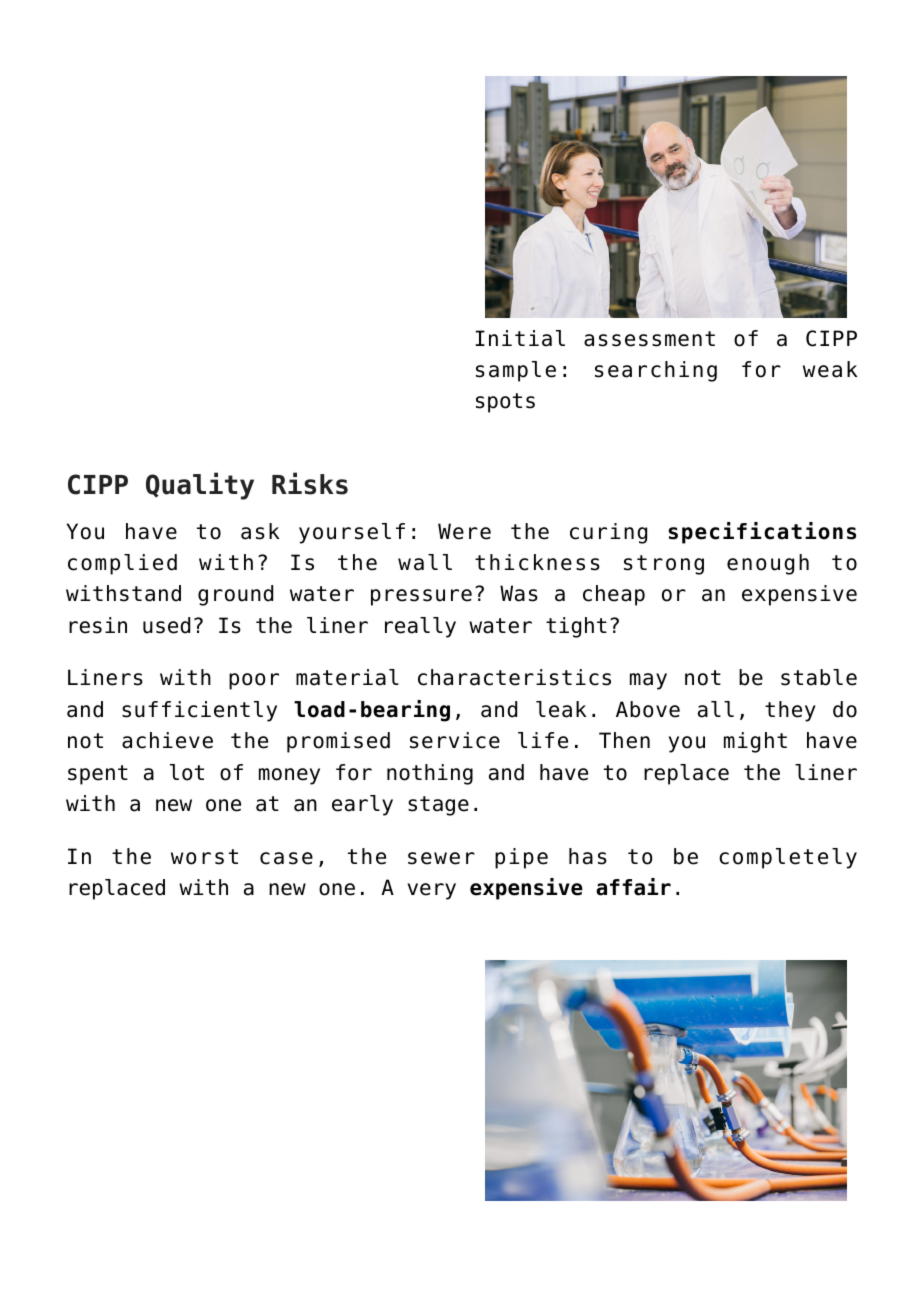 The image size is (924, 1308). I want to click on weak, so click(830, 369).
